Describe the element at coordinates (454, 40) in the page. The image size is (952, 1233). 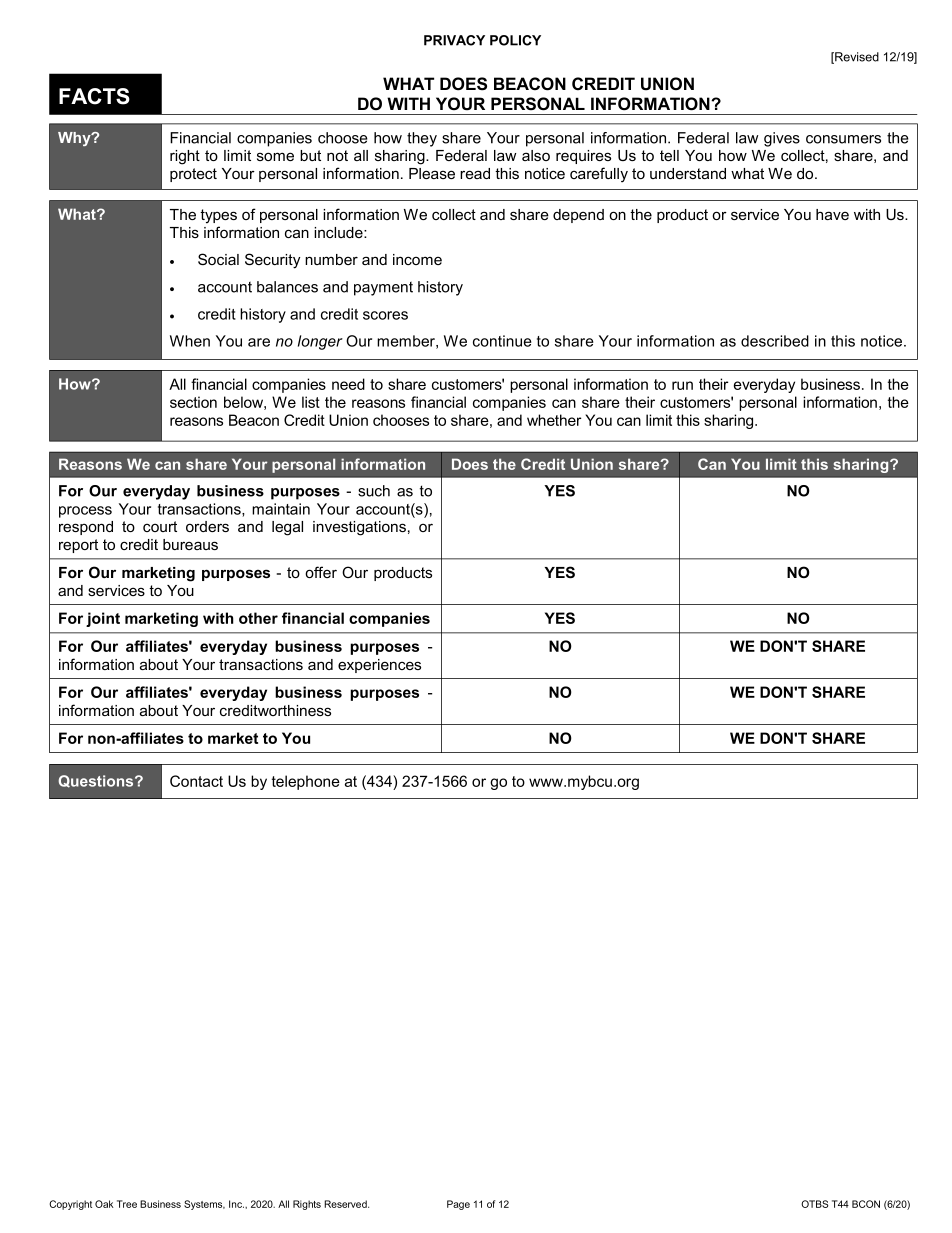
I see `PRIVACY` at that location.
